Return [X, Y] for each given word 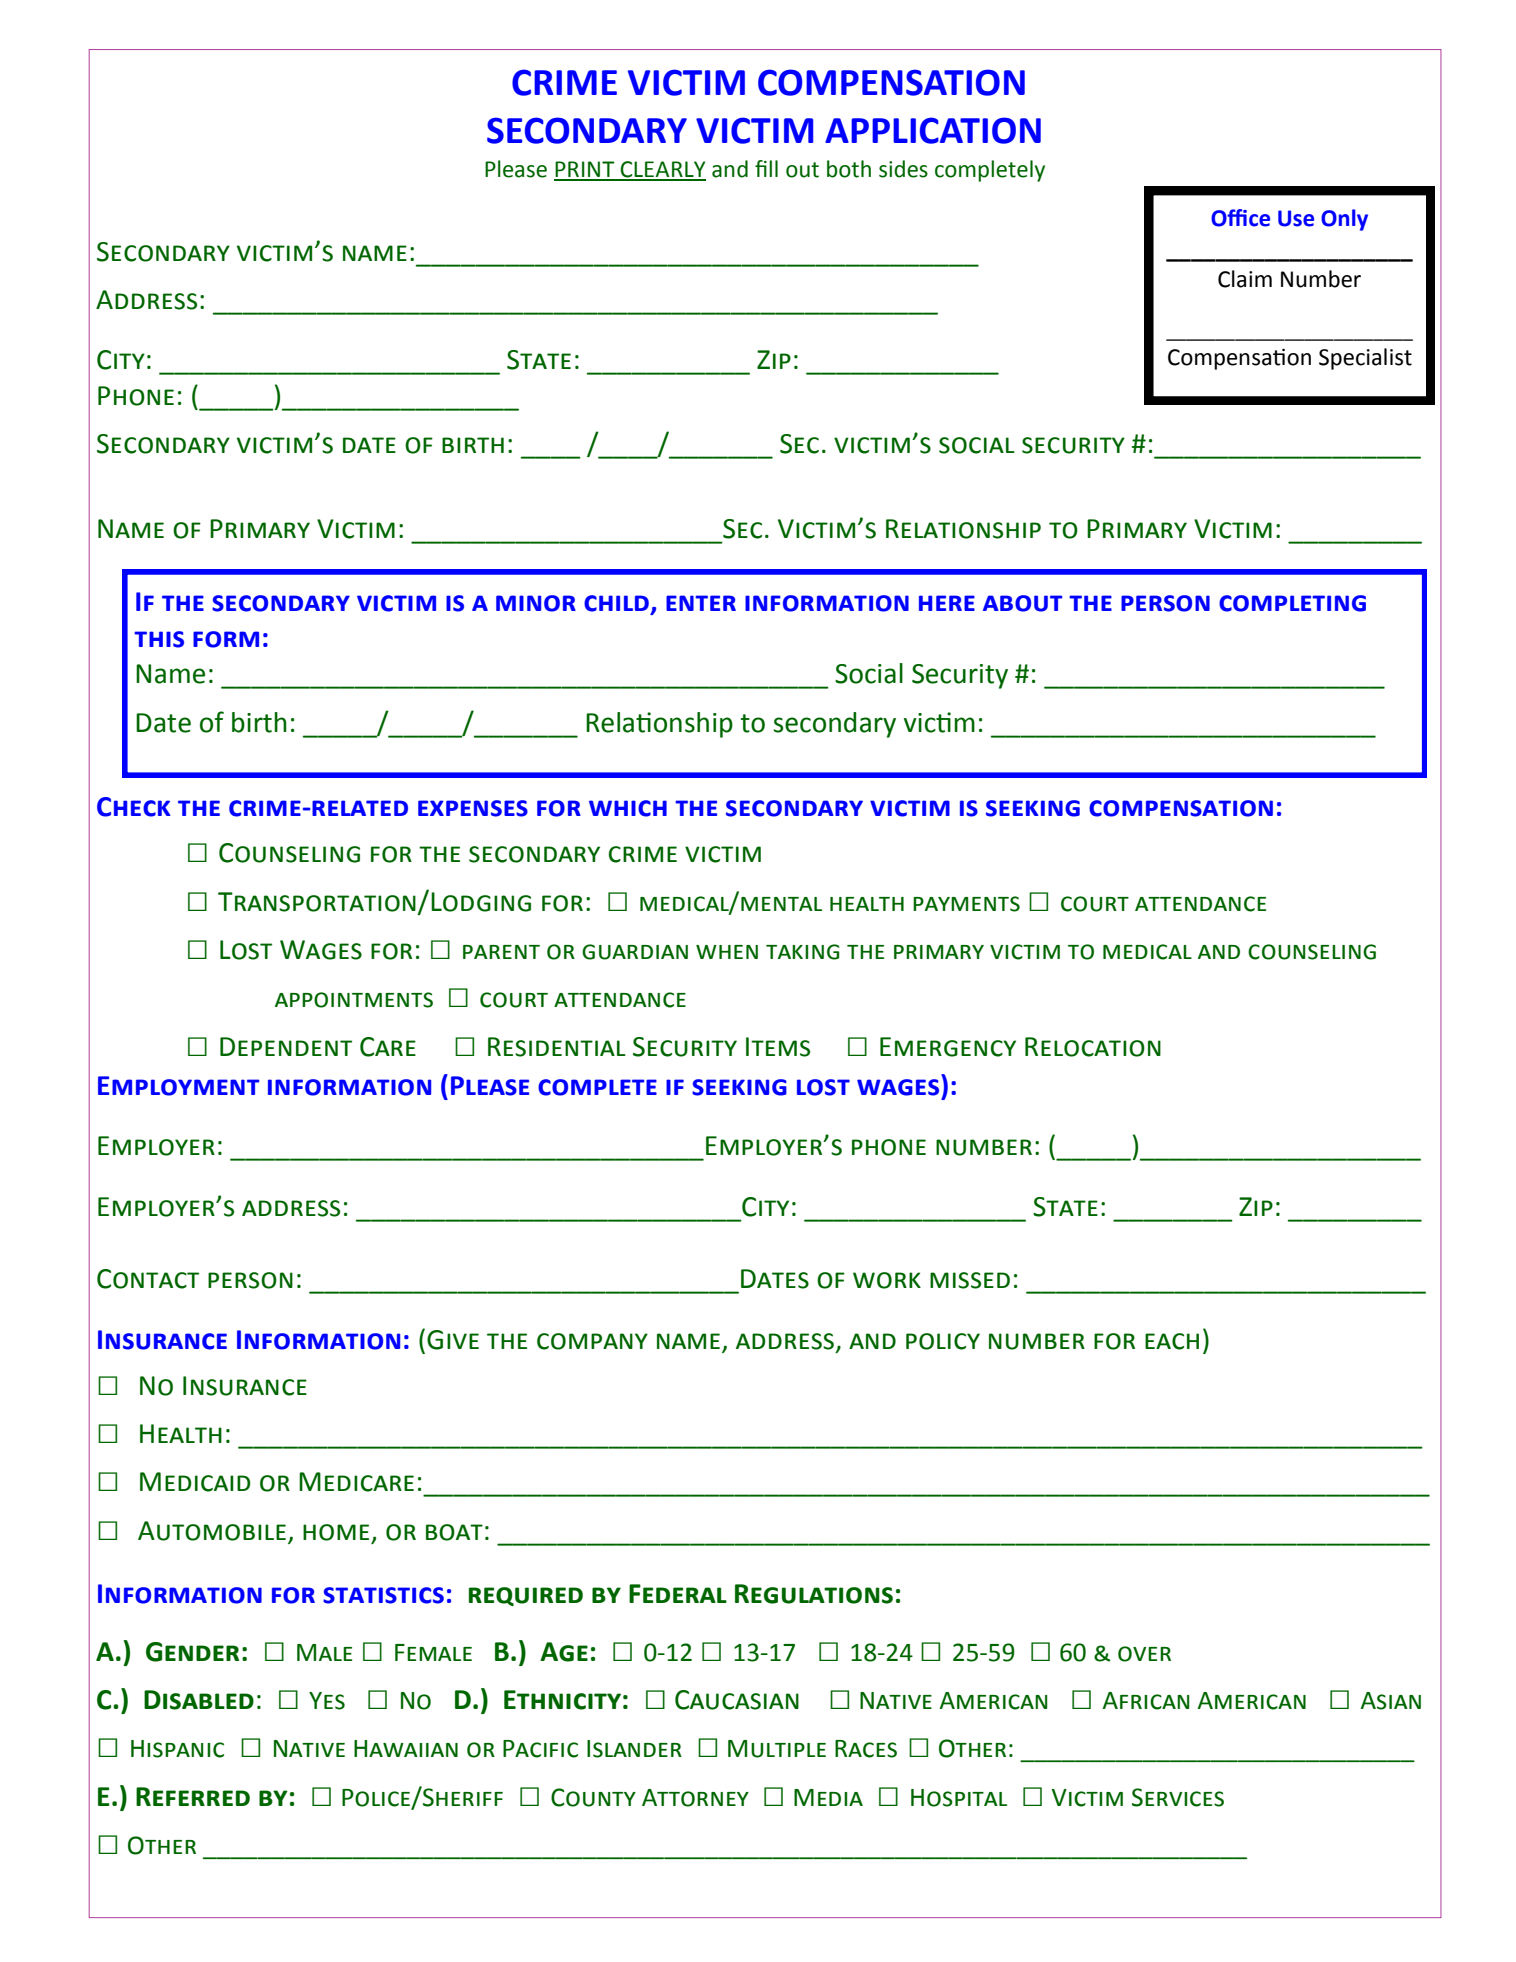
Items [778, 1047]
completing [1292, 603]
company [592, 1341]
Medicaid [195, 1482]
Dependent [286, 1046]
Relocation [1093, 1047]
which [628, 808]
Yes [327, 1701]
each [1172, 1341]
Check [134, 807]
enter [701, 603]
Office [1240, 218]
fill [766, 168]
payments [966, 904]
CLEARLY [662, 170]
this [159, 639]
